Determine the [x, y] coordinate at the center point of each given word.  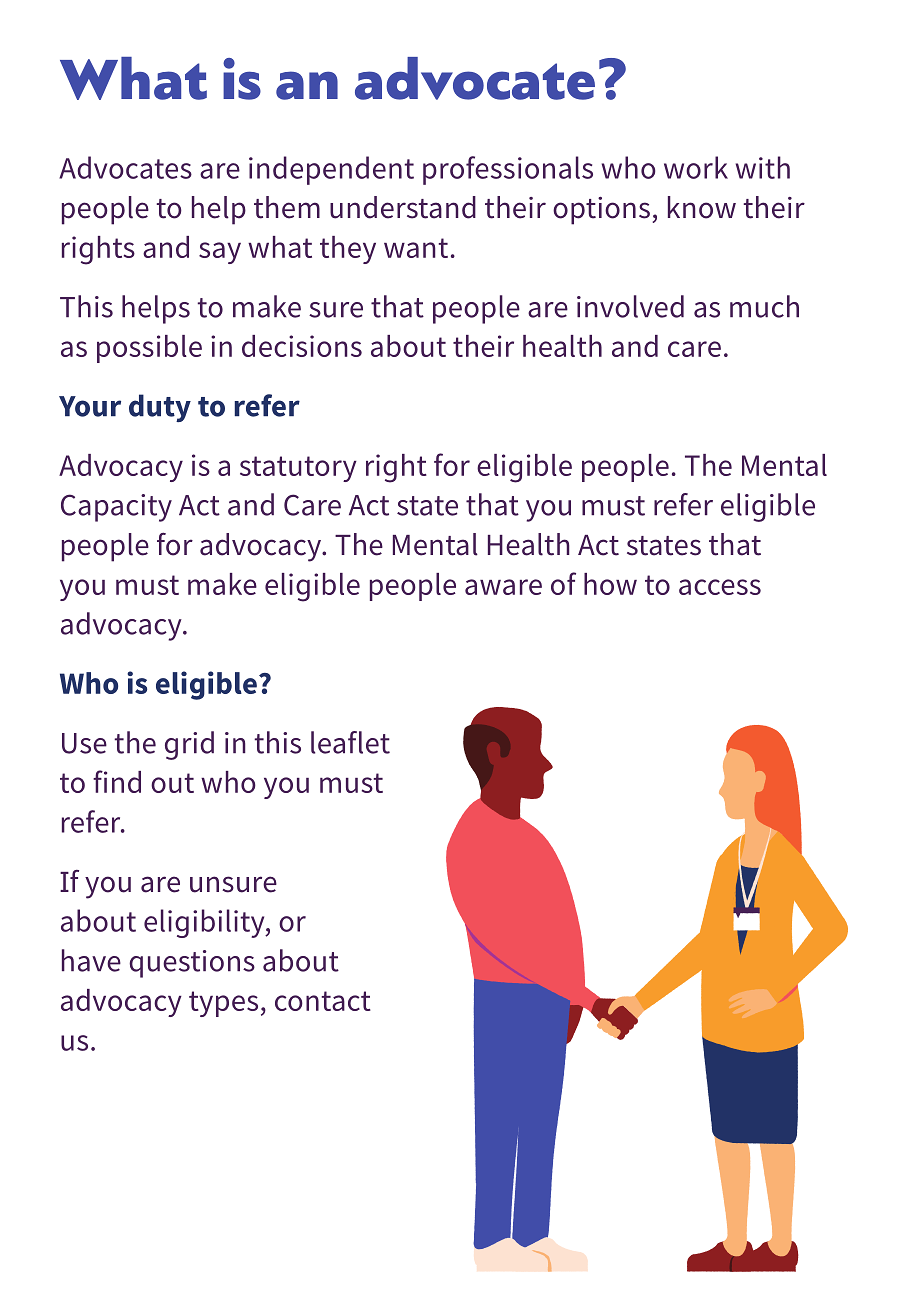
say [220, 253]
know [702, 207]
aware [503, 587]
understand [403, 207]
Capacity [116, 508]
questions [192, 964]
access [720, 587]
